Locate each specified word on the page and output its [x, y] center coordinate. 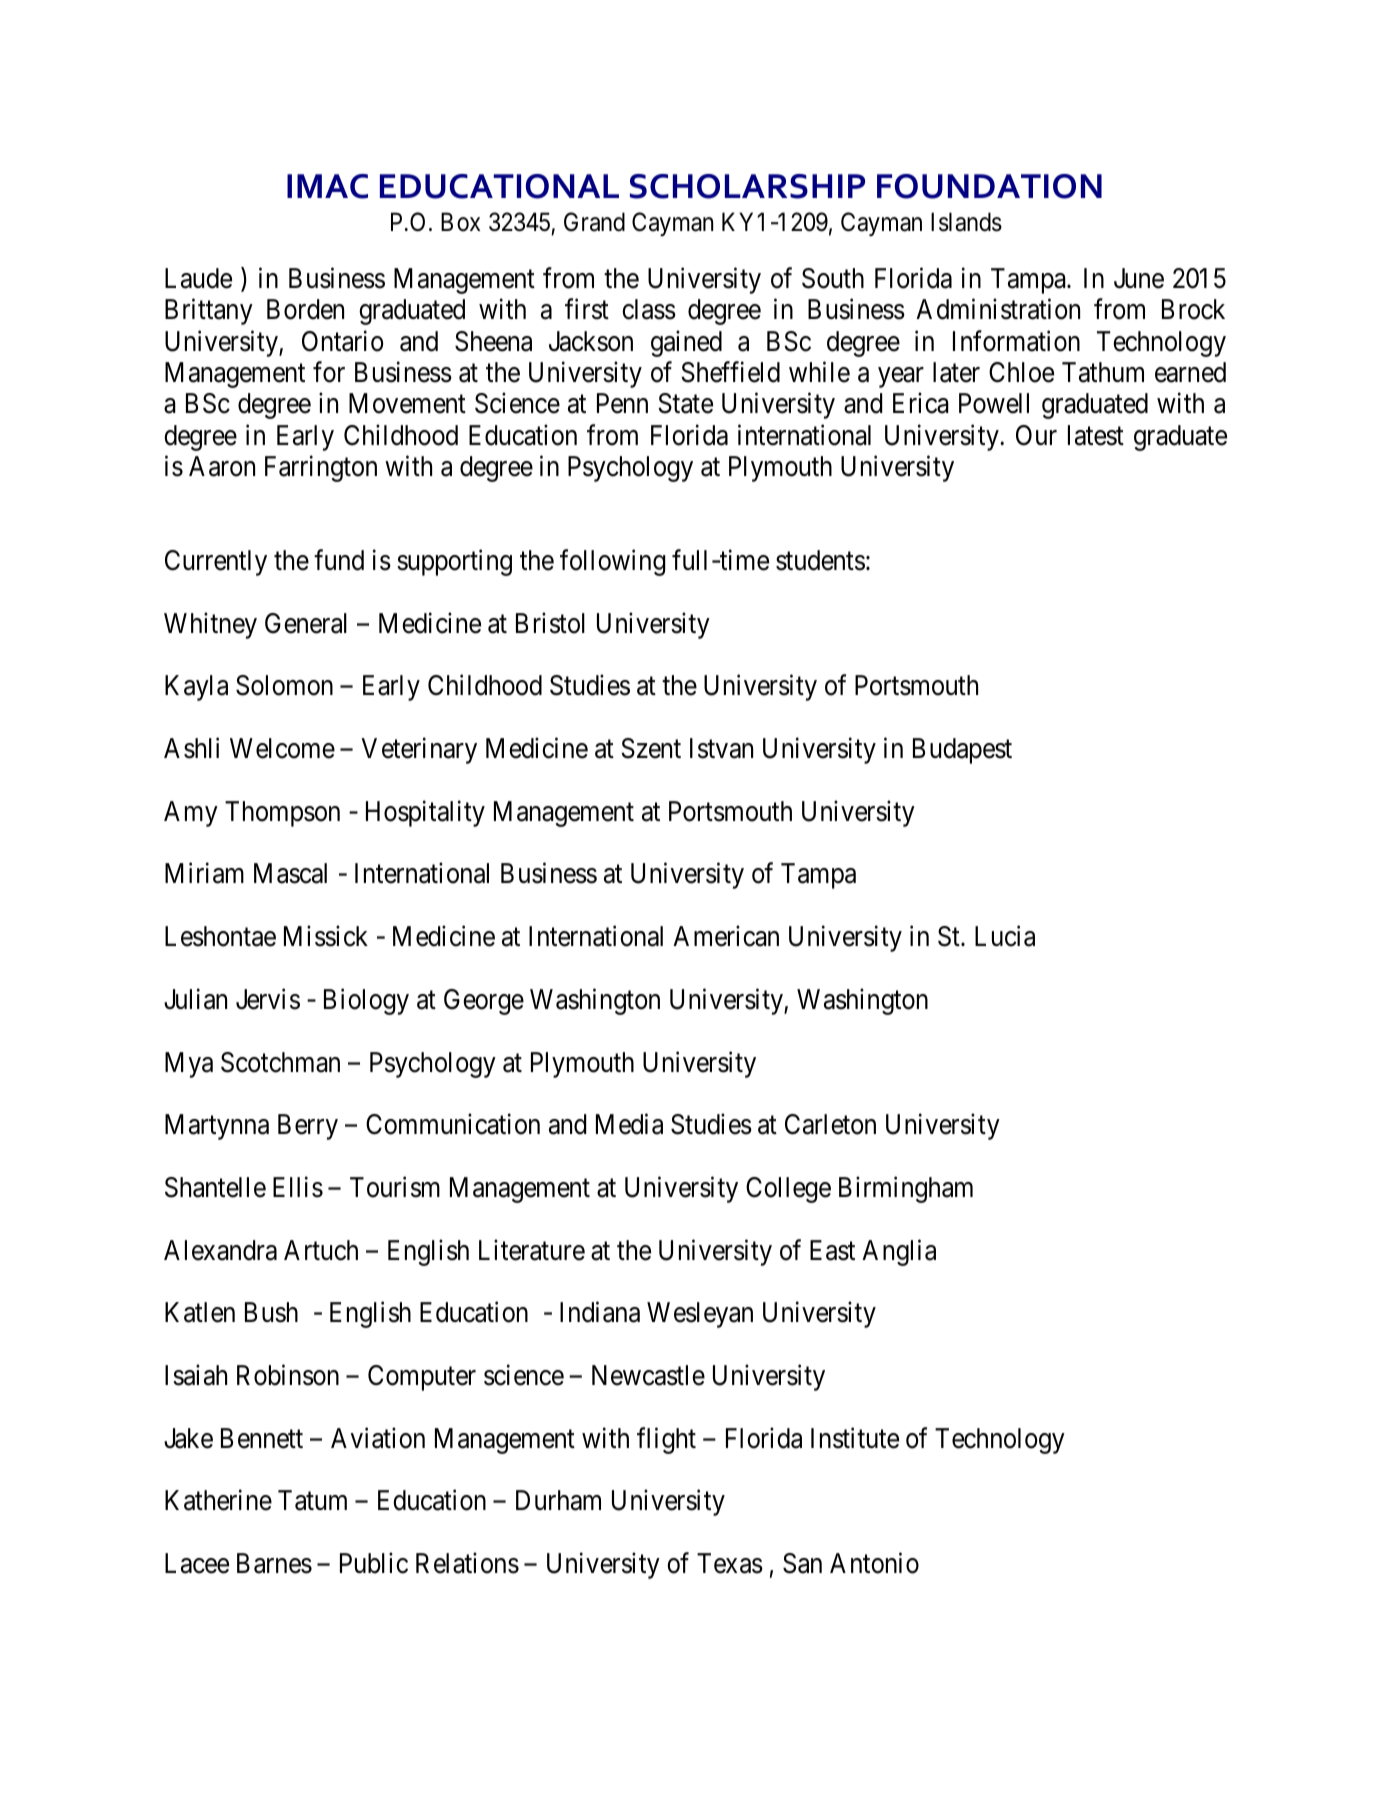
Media [629, 1124]
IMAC [327, 186]
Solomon [284, 685]
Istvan [721, 748]
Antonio [874, 1563]
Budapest [962, 751]
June [1139, 278]
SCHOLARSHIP [747, 186]
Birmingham [906, 1189]
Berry [308, 1127]
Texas [730, 1563]
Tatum [312, 1500]
